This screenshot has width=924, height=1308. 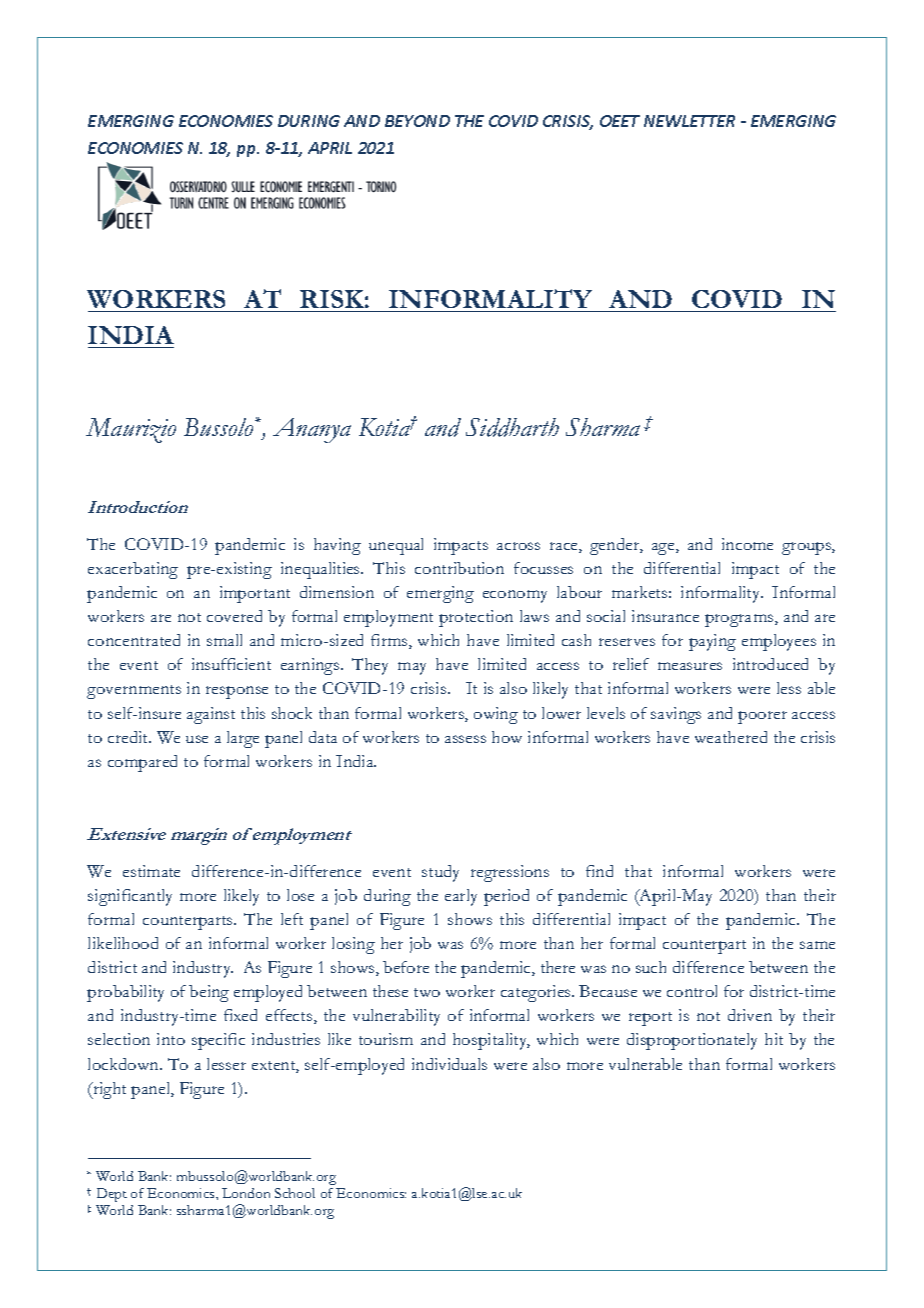 I want to click on Maurizio, so click(x=131, y=430).
